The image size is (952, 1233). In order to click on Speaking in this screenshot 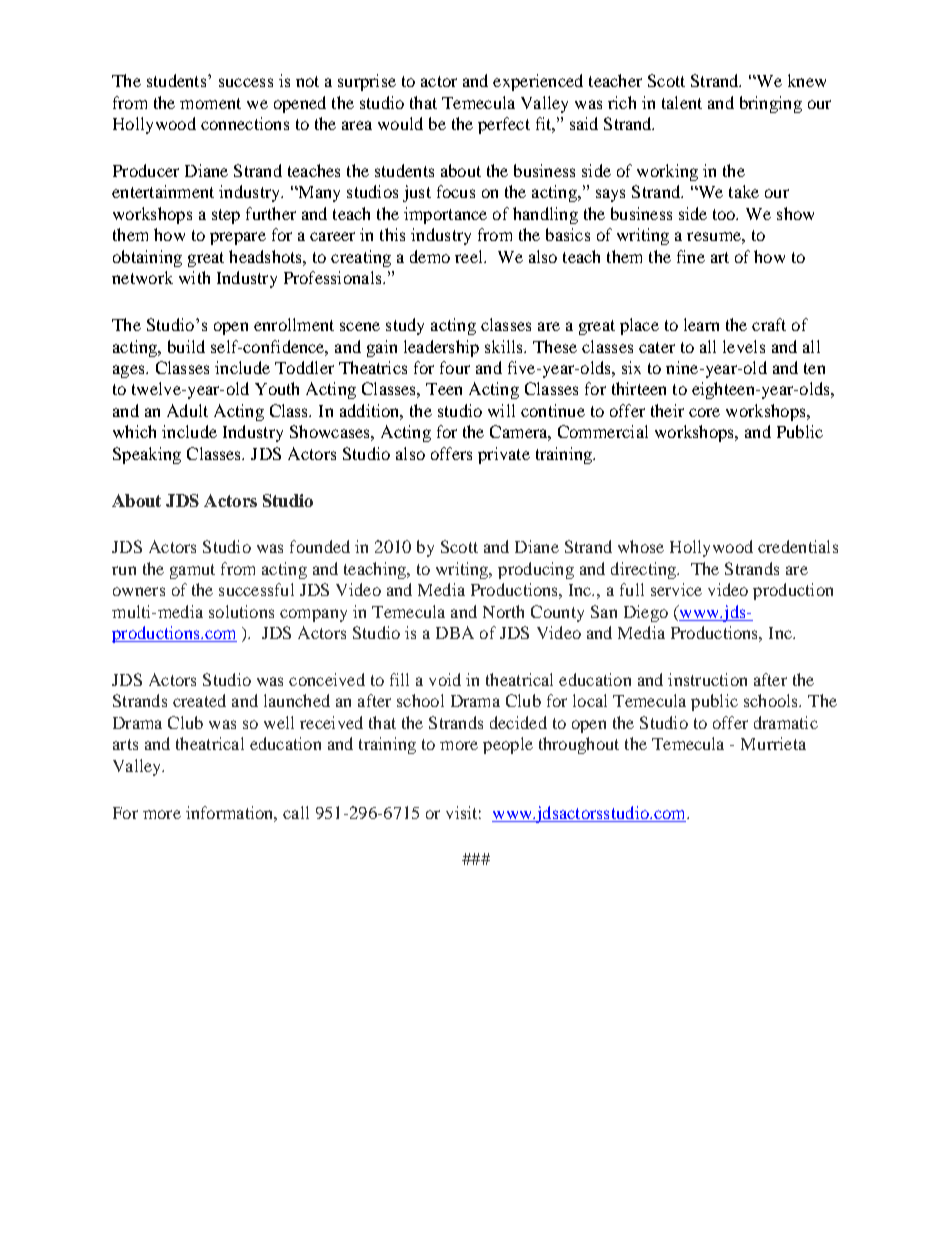, I will do `click(147, 455)`.
